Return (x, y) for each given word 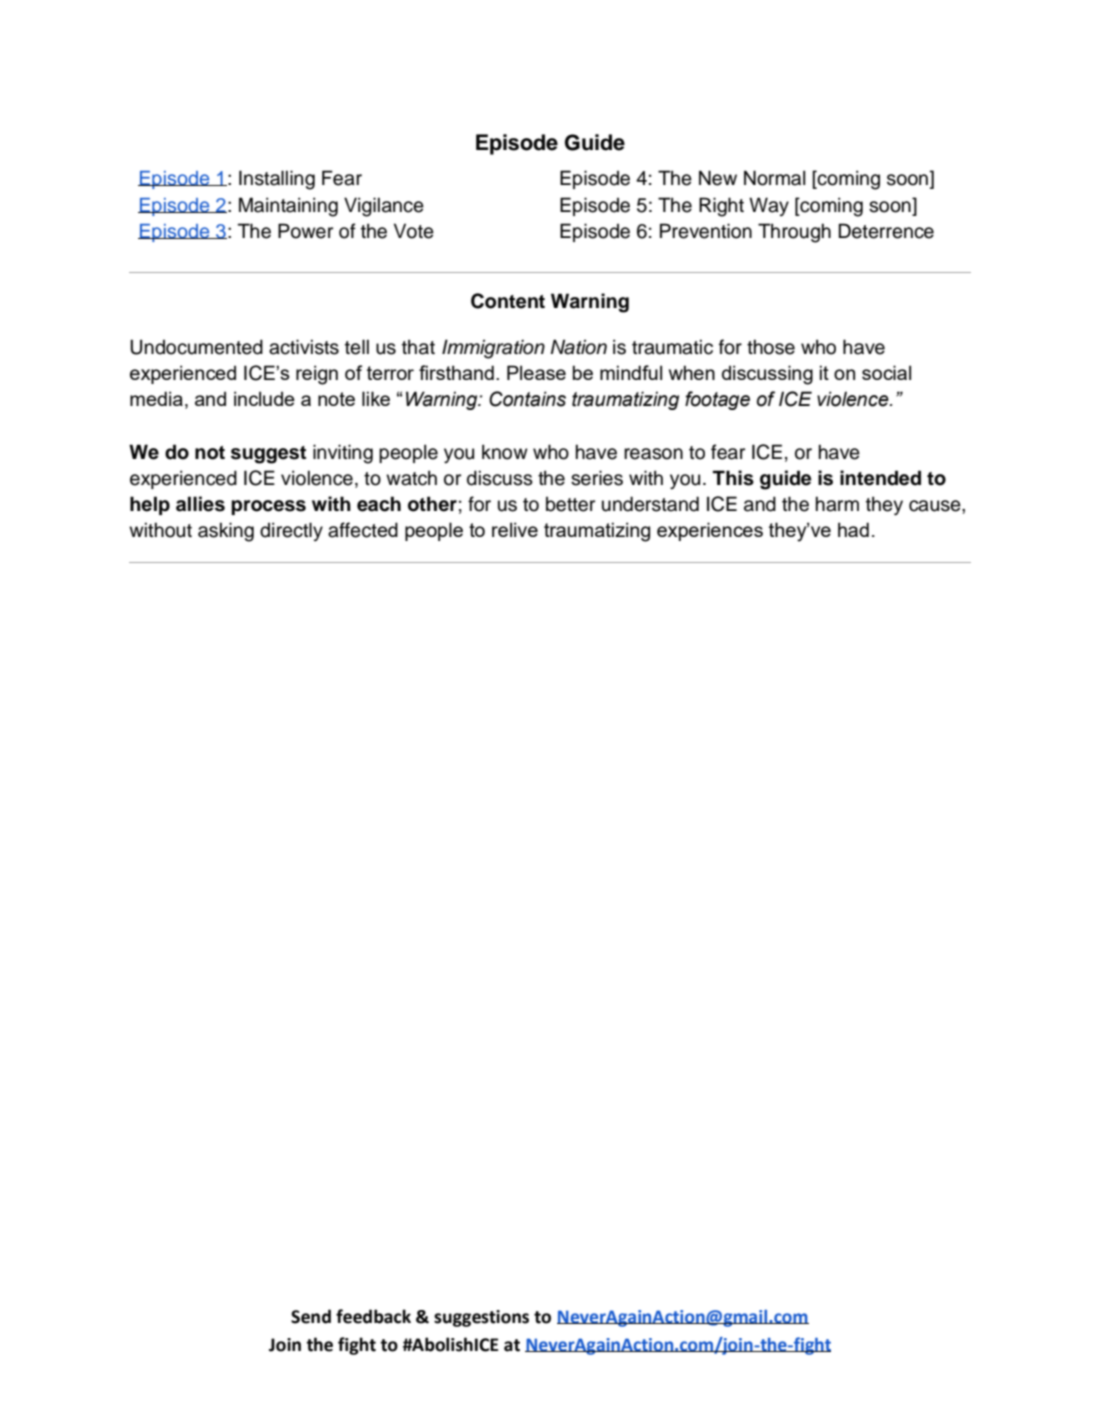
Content (508, 301)
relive (515, 529)
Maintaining (288, 207)
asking (226, 532)
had (853, 529)
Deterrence (886, 231)
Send (311, 1316)
